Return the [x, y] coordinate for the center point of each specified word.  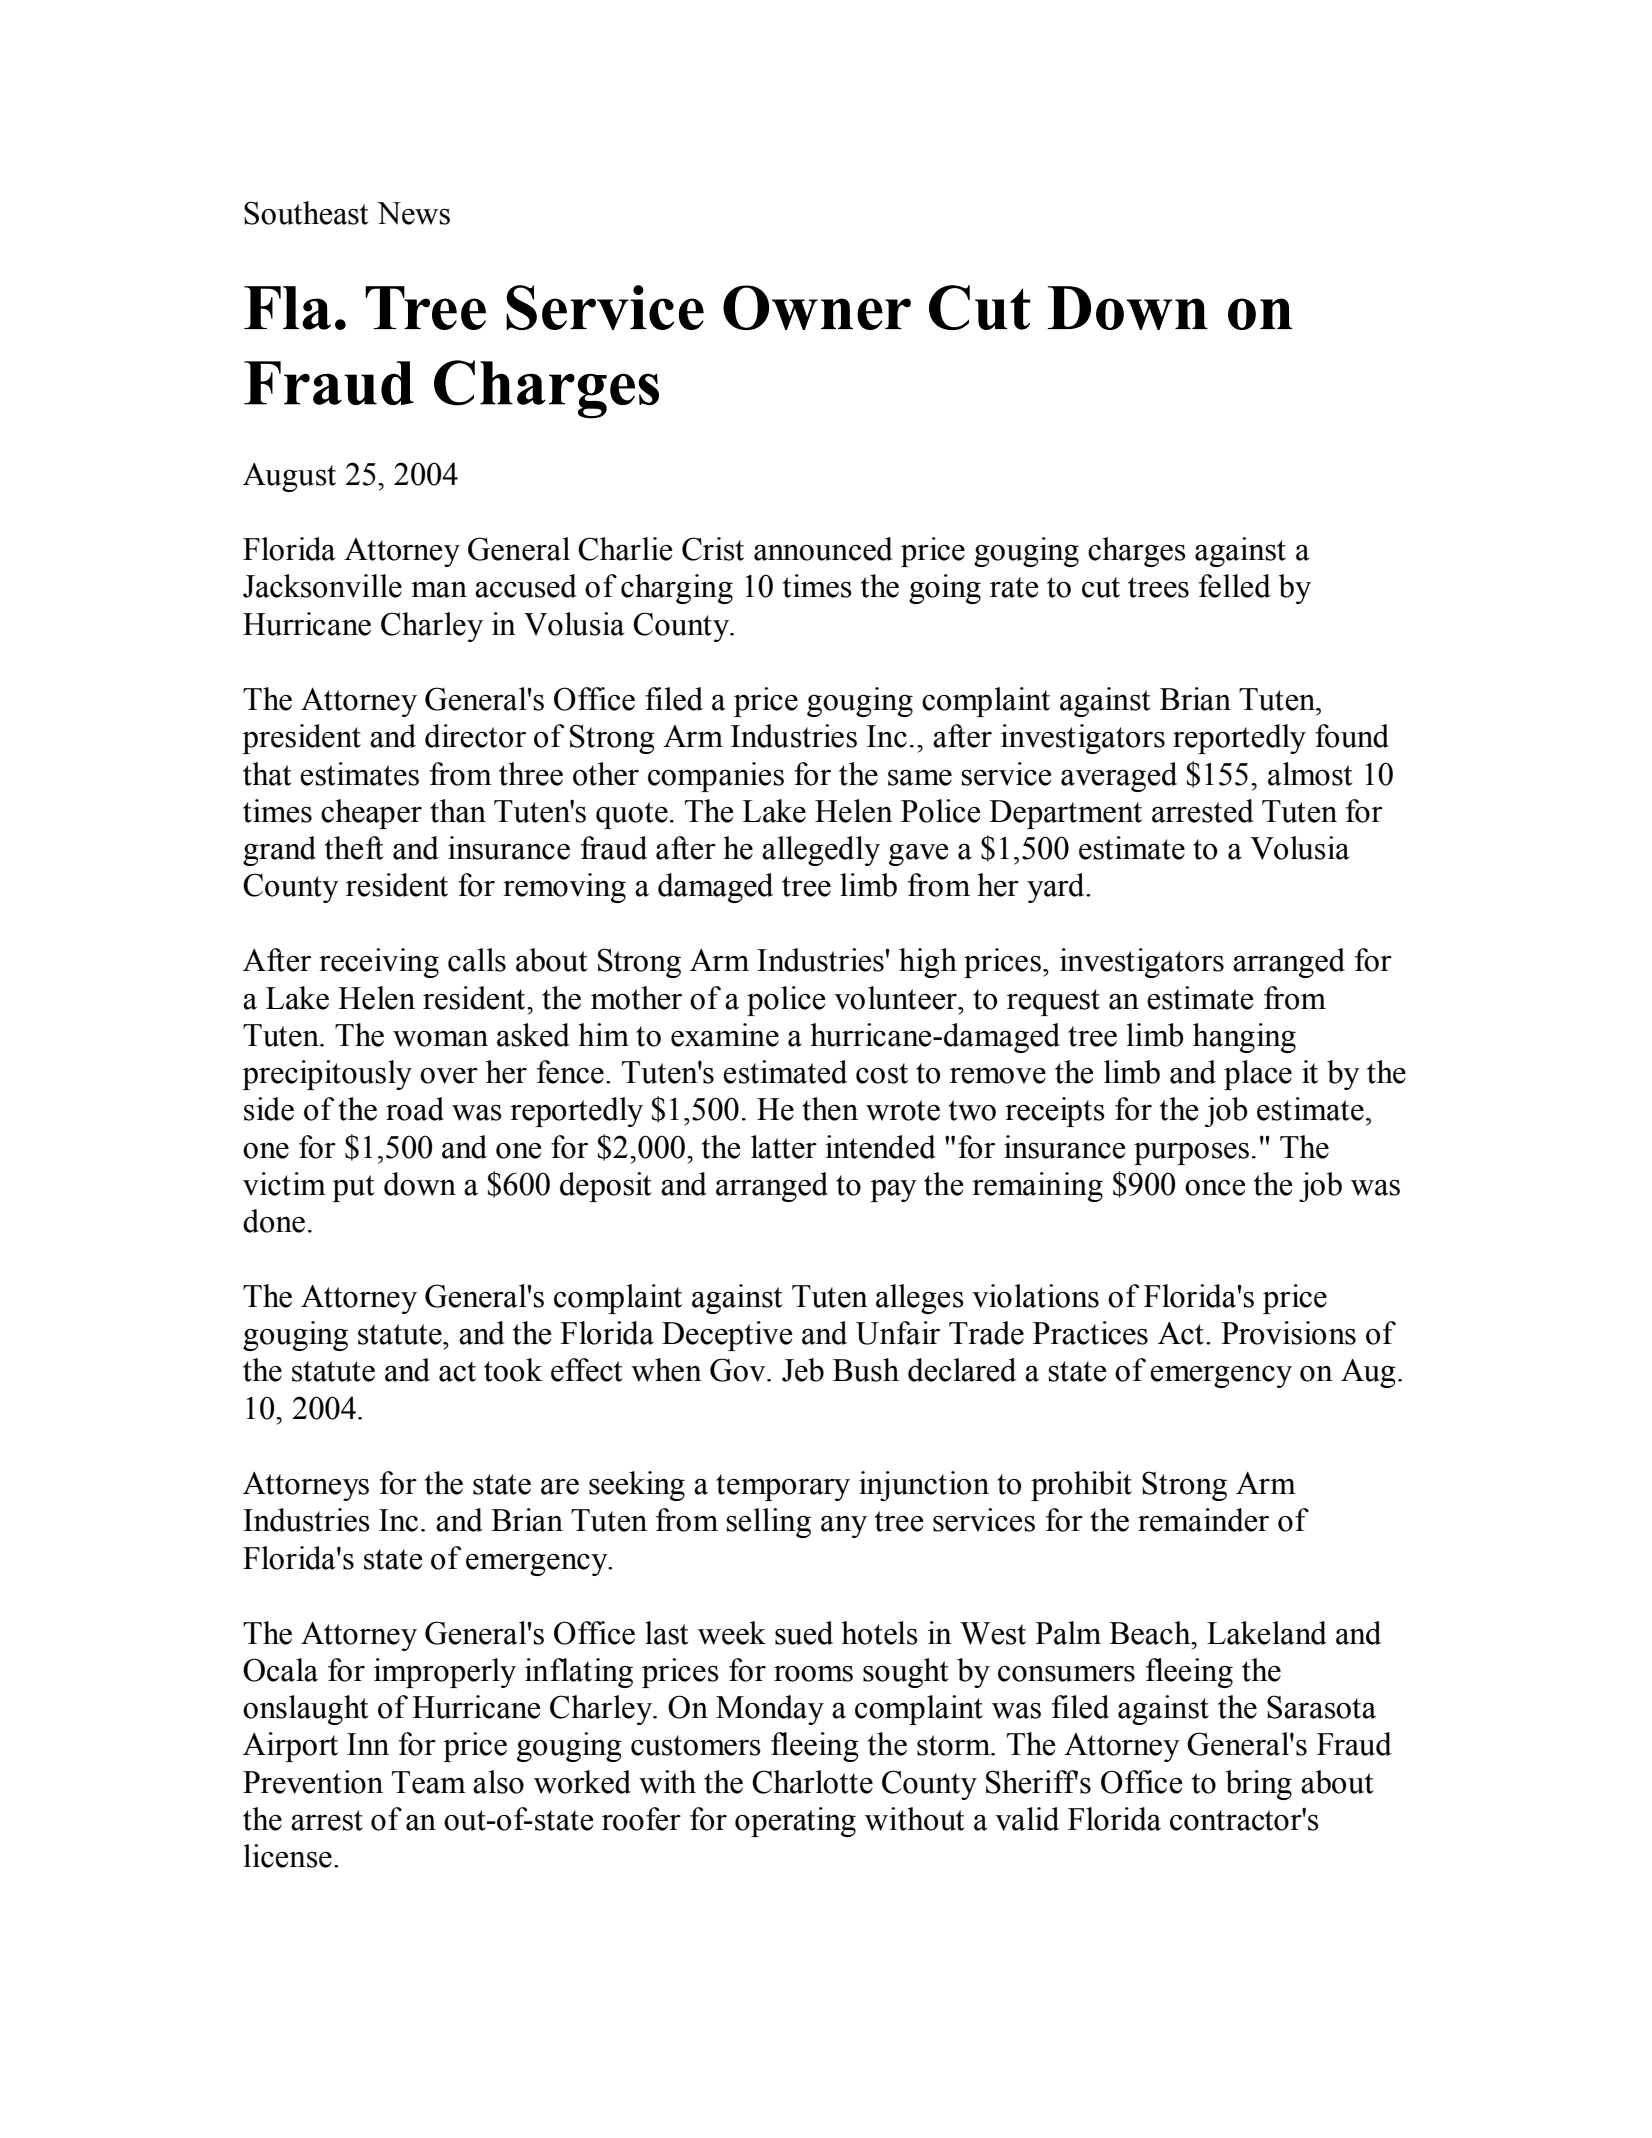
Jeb [803, 1370]
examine [725, 1035]
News [413, 213]
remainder [1203, 1520]
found [1352, 736]
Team [429, 1782]
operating [795, 1822]
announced [823, 549]
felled [1235, 586]
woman [440, 1038]
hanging [1244, 1038]
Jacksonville [322, 586]
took [513, 1370]
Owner [817, 307]
